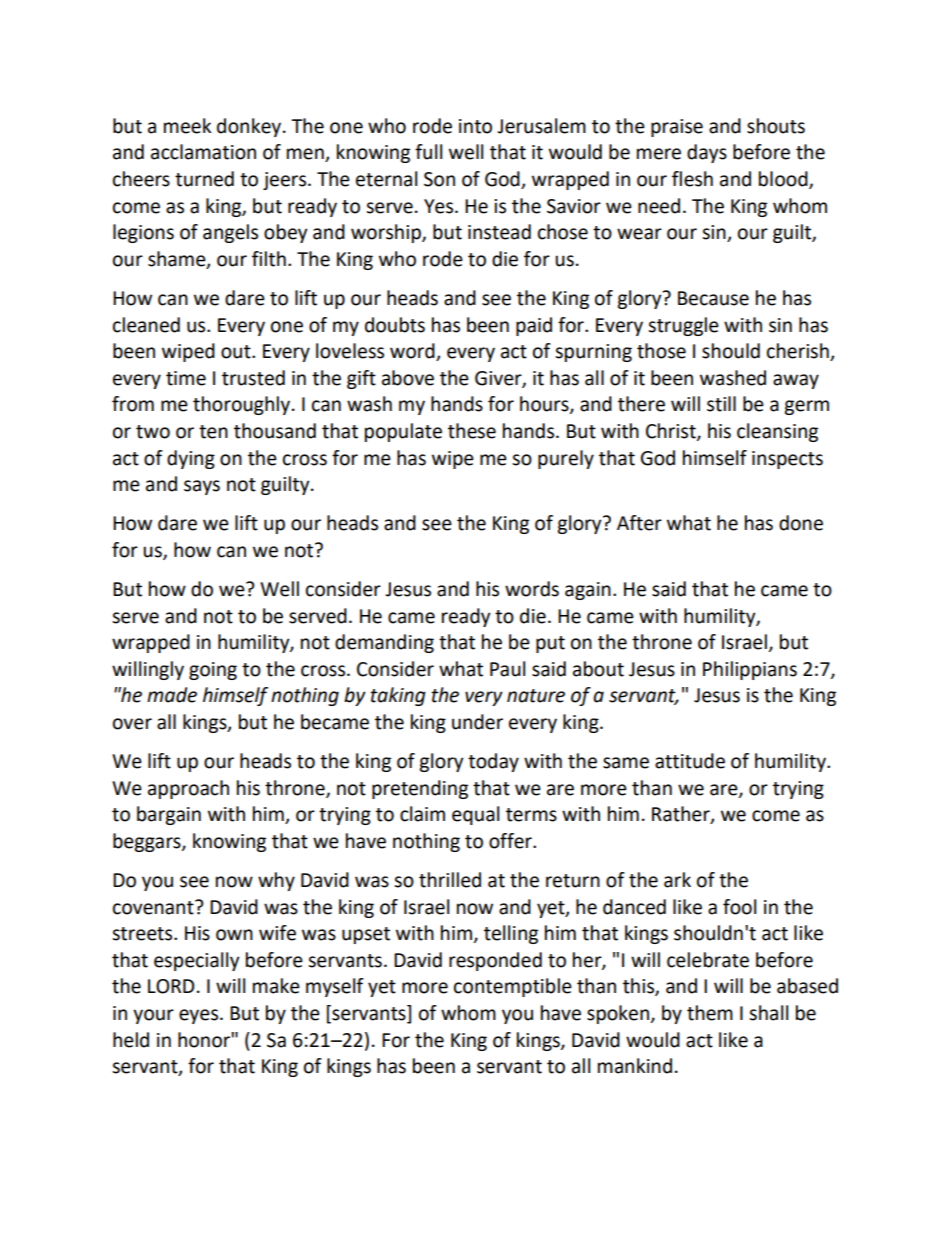 The width and height of the screenshot is (952, 1233). Describe the element at coordinates (188, 789) in the screenshot. I see `approach` at that location.
